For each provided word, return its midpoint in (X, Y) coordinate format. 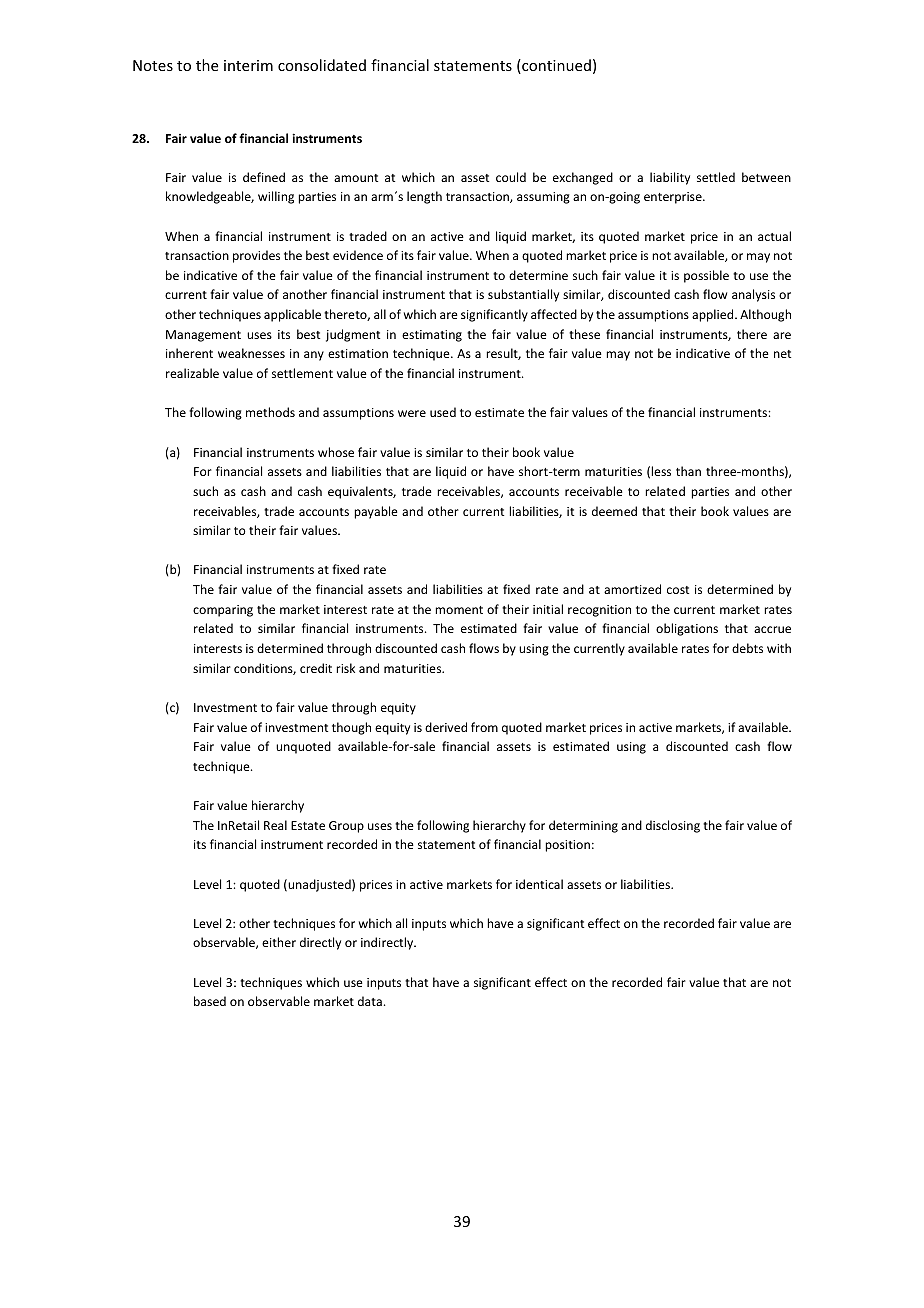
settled (716, 177)
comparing (223, 611)
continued (555, 66)
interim (248, 65)
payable (376, 512)
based (210, 1001)
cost (678, 590)
